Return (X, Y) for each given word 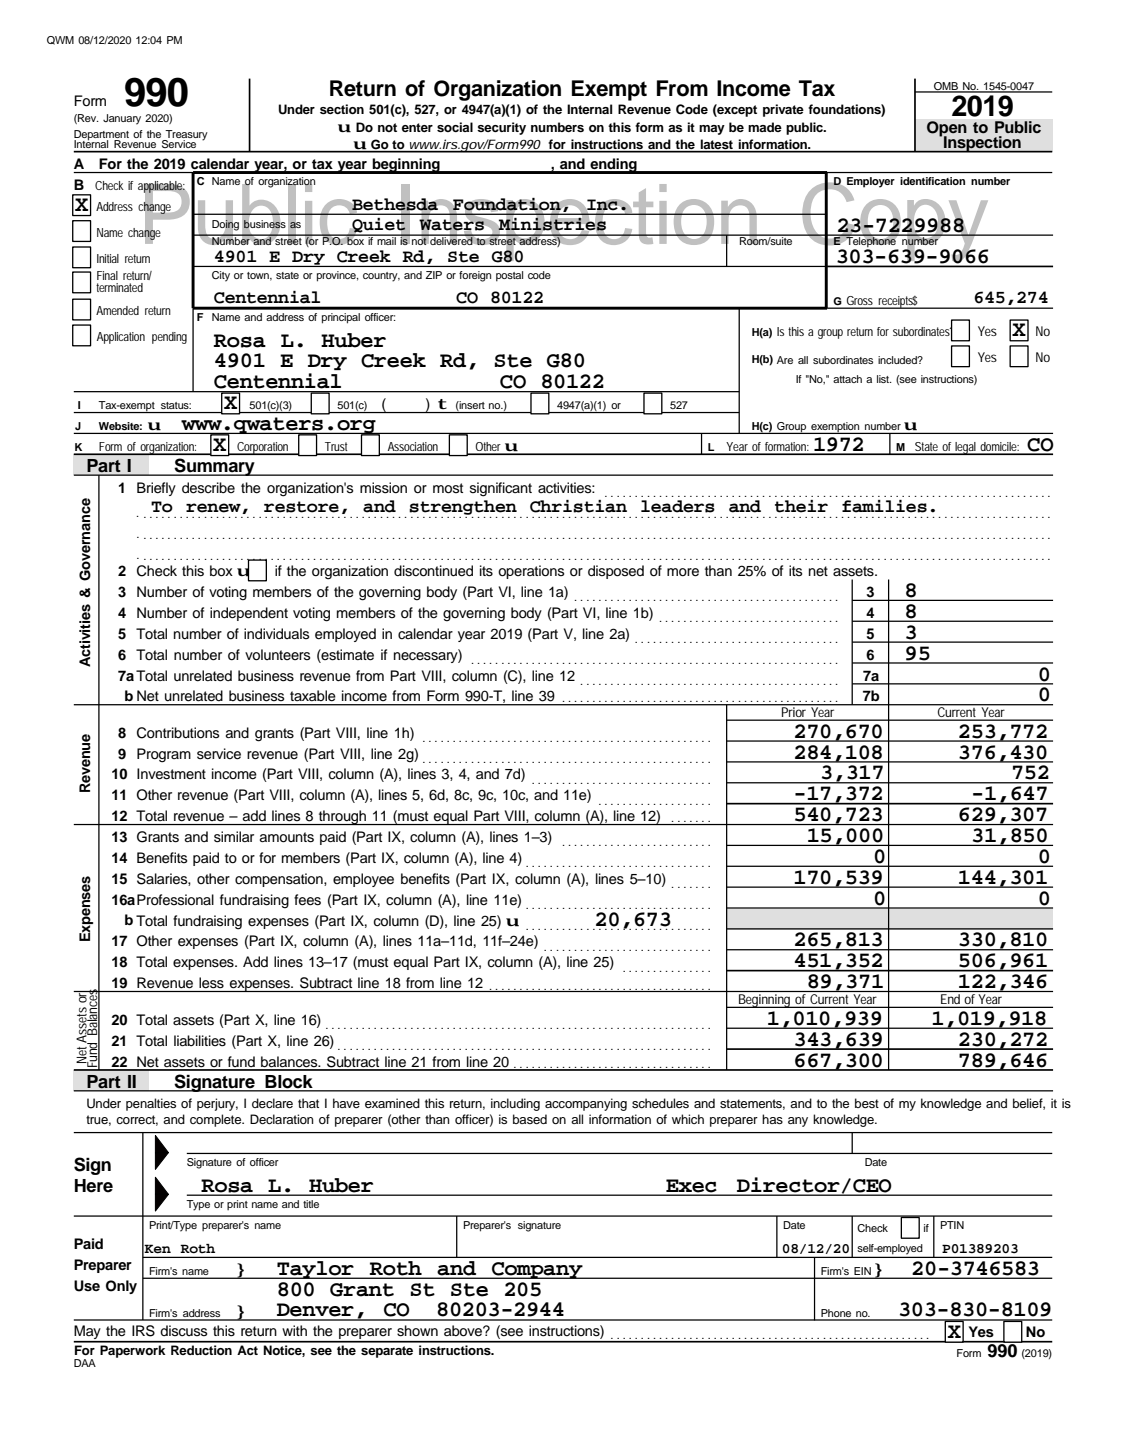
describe (208, 488)
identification (932, 181)
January (122, 119)
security (501, 128)
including (515, 1104)
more (683, 572)
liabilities (200, 1041)
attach (847, 379)
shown (417, 1331)
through (342, 817)
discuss (183, 1331)
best (867, 1103)
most (448, 488)
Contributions (178, 733)
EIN (862, 1271)
